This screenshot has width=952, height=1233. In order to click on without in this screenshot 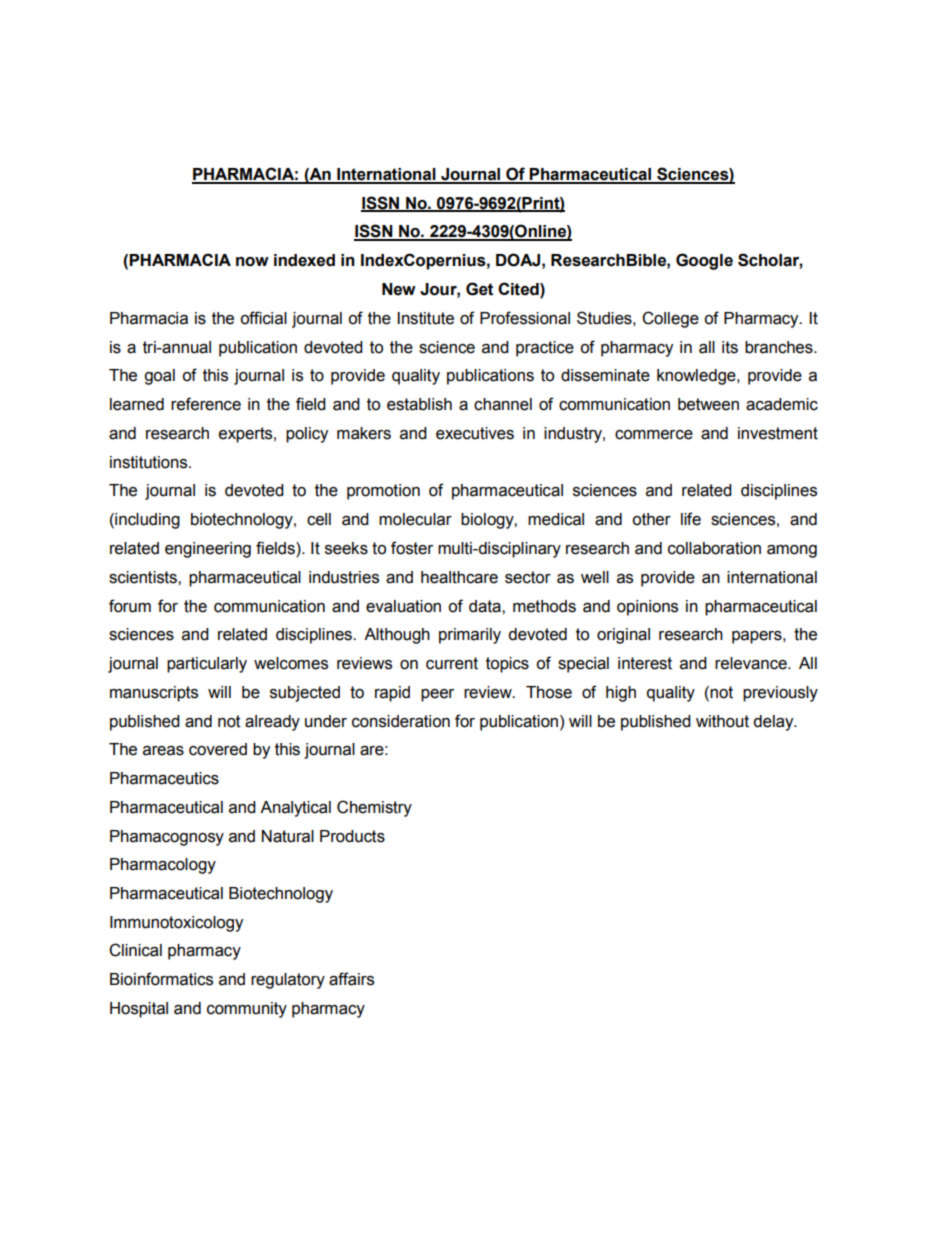, I will do `click(722, 721)`.
